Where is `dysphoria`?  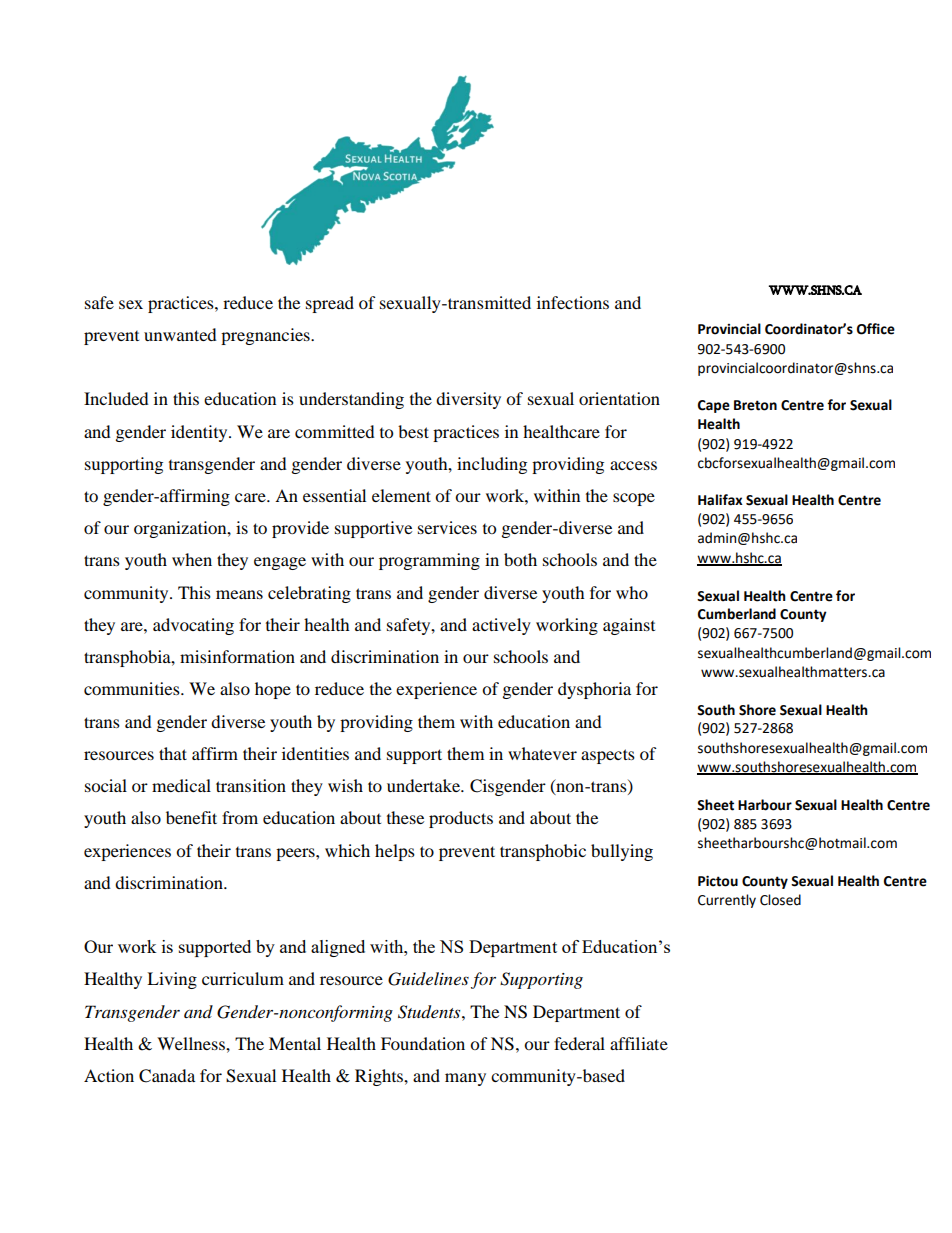
dysphoria is located at coordinates (594, 690).
